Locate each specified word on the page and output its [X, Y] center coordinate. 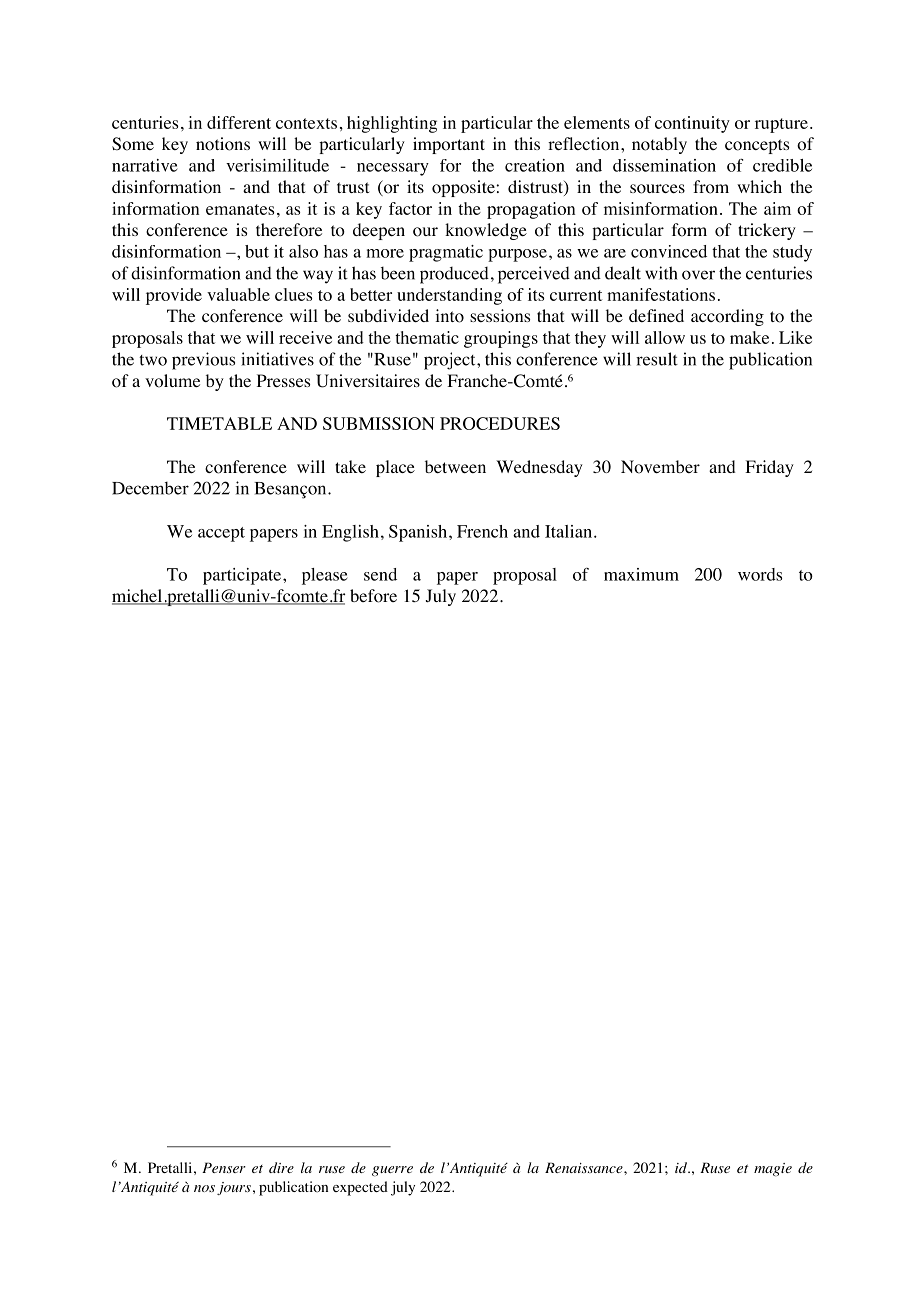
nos [204, 1188]
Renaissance [585, 1167]
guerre [392, 1171]
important [449, 145]
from [711, 187]
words [760, 574]
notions [223, 144]
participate [243, 576]
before [373, 596]
